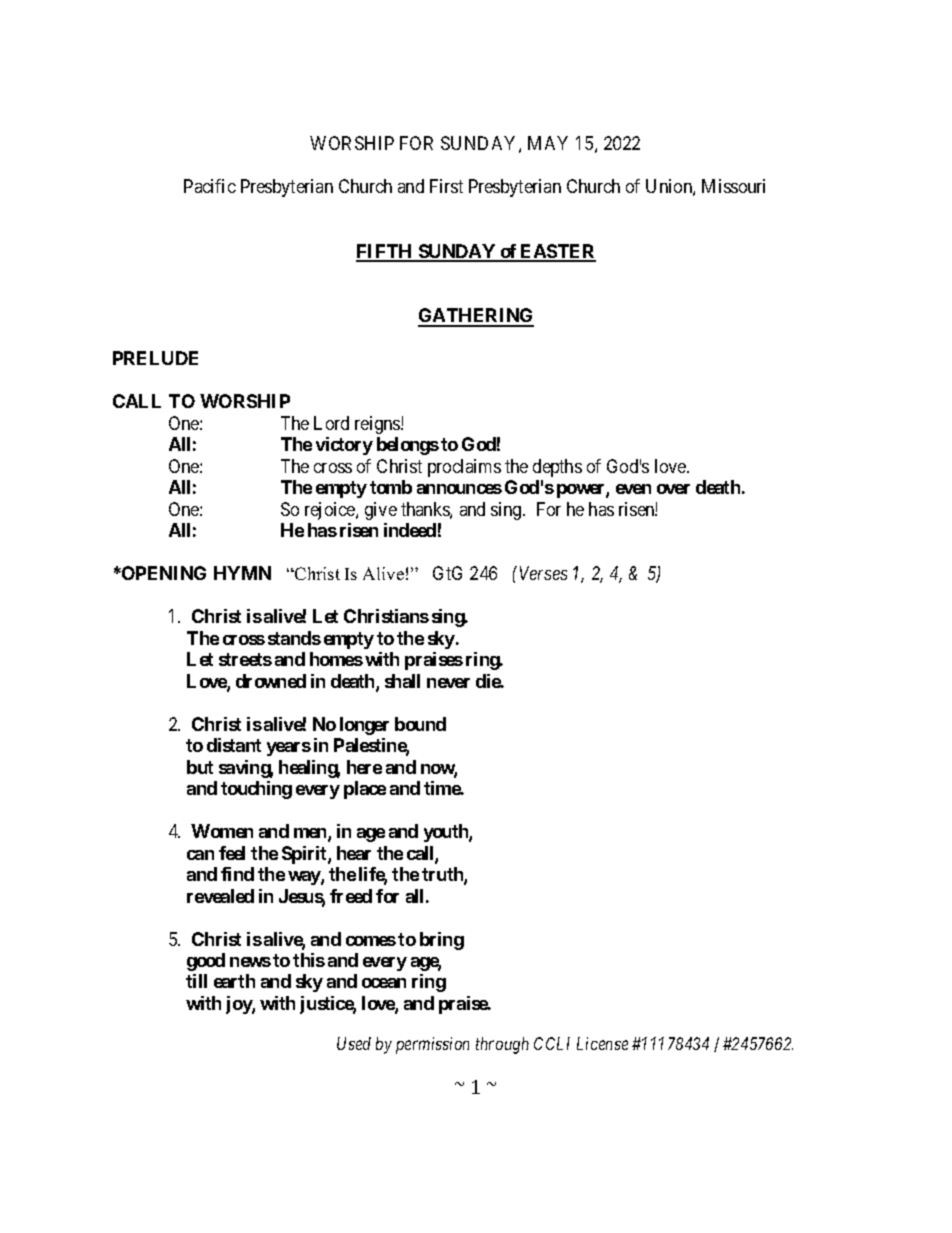 The height and width of the image is (1233, 952). Describe the element at coordinates (602, 1043) in the image. I see `License` at that location.
